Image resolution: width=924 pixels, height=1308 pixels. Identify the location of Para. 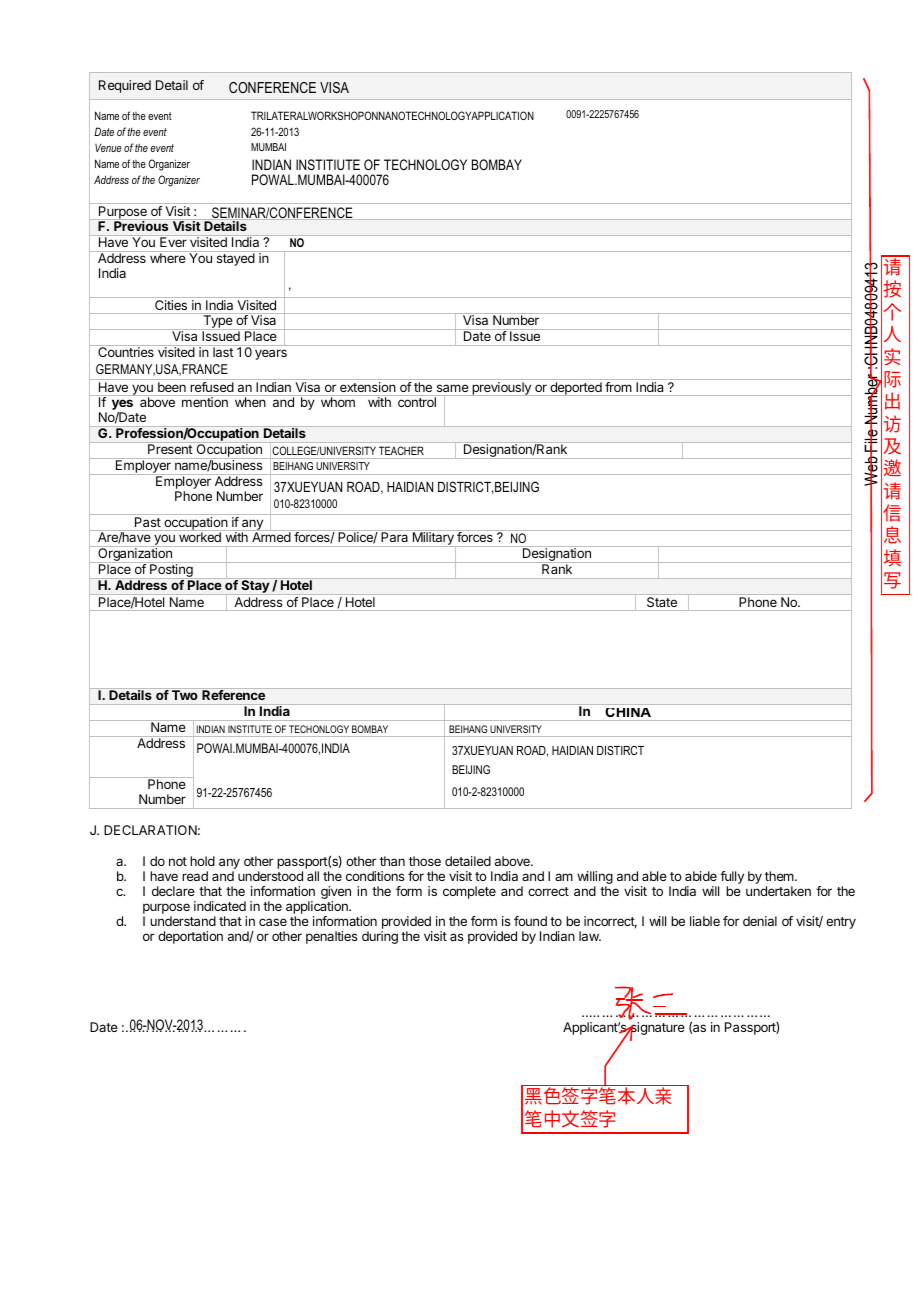
(394, 537).
